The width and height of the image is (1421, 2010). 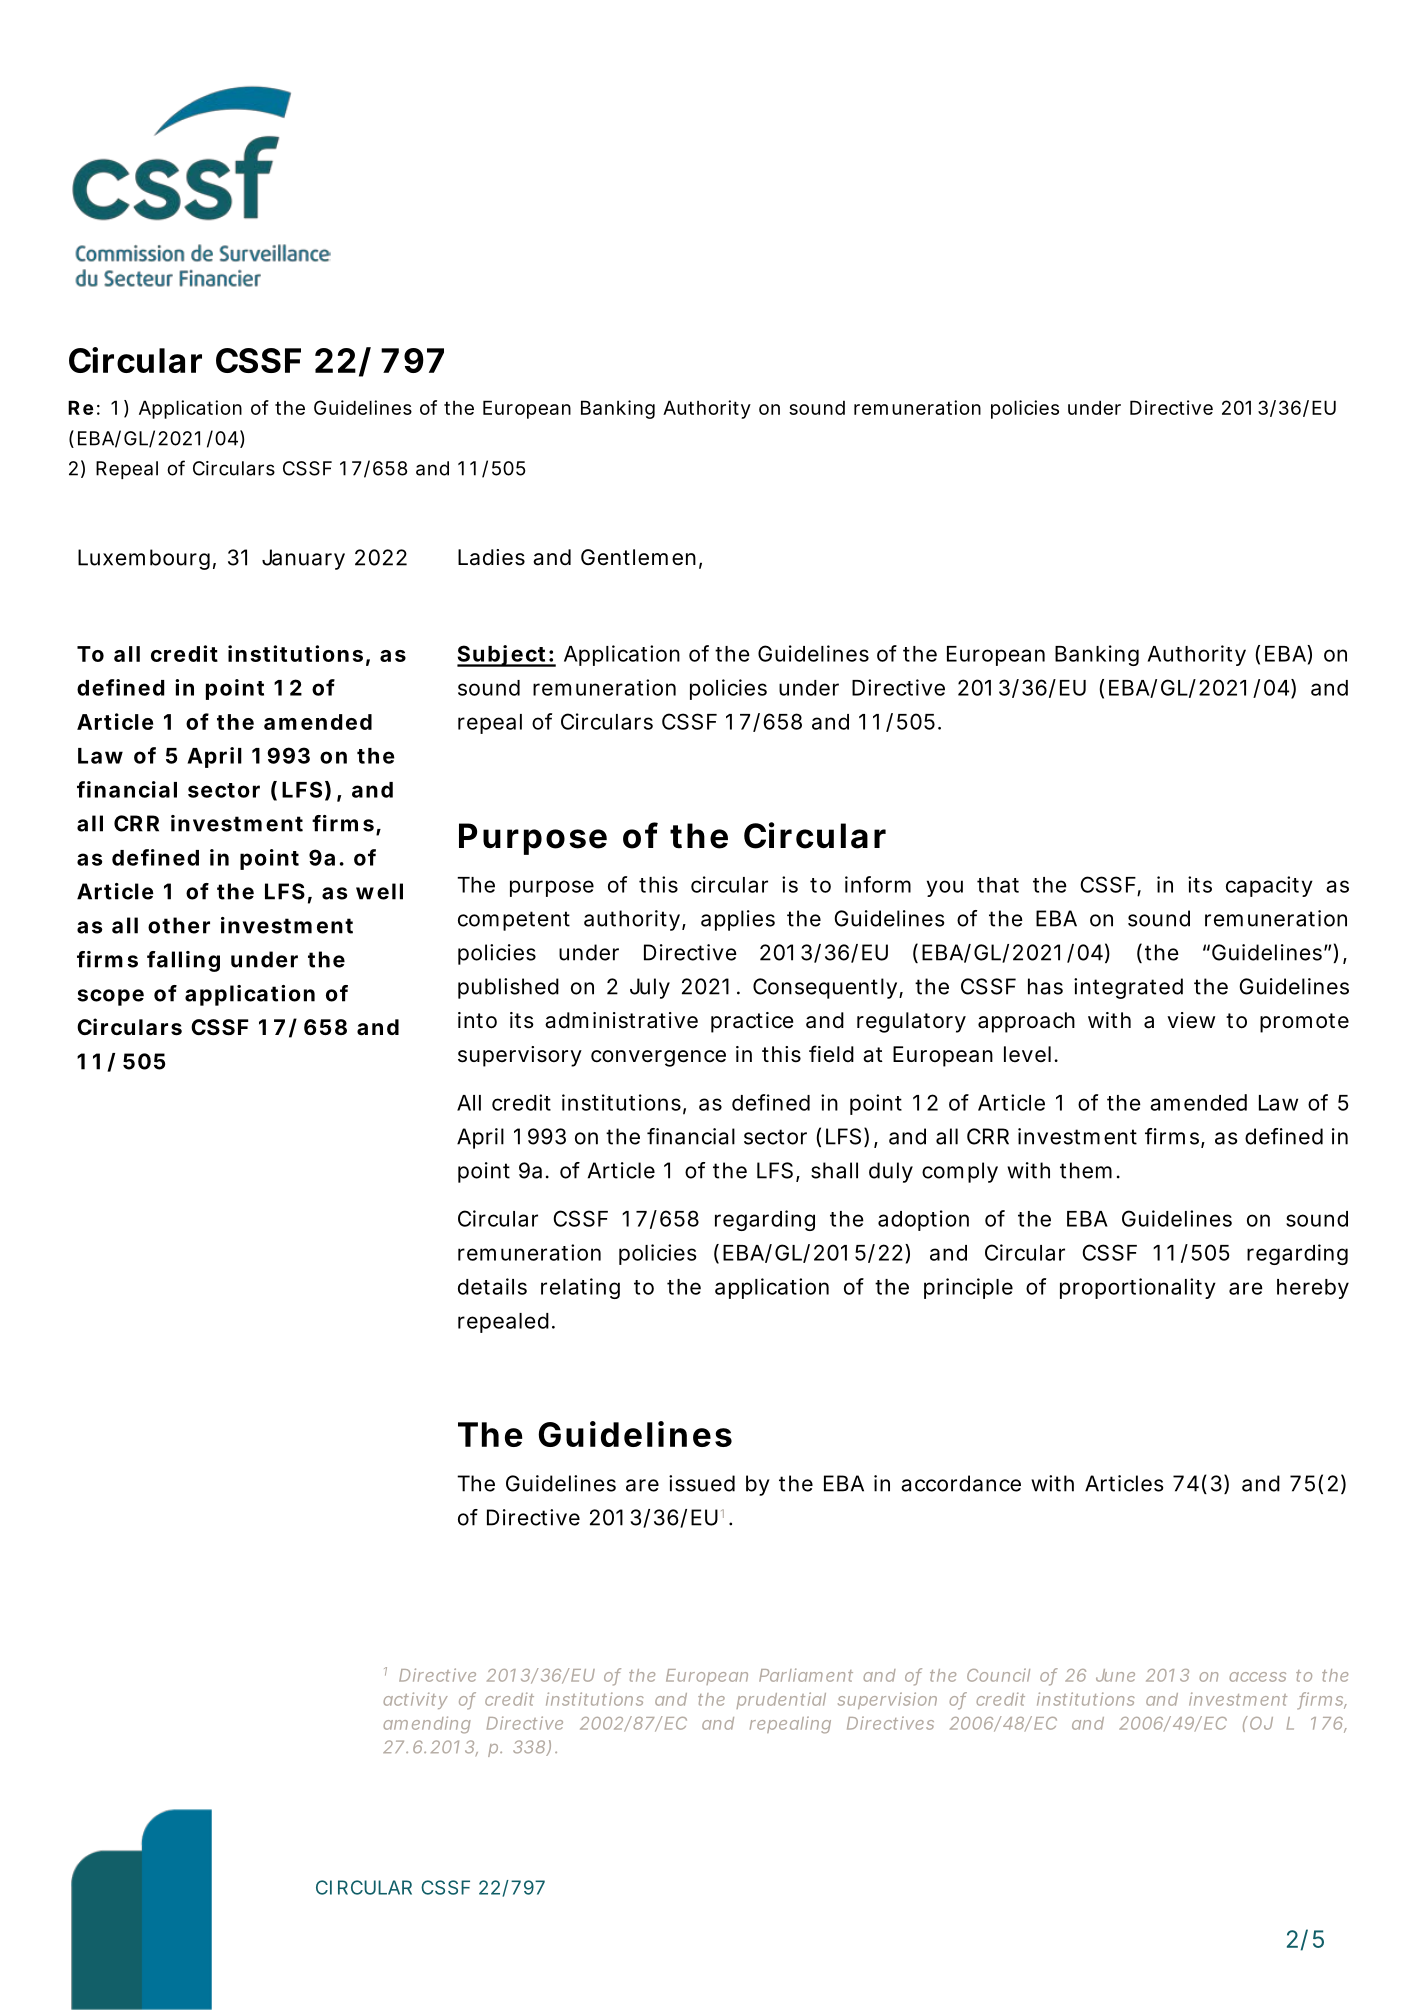 What do you see at coordinates (415, 1700) in the image?
I see `activity` at bounding box center [415, 1700].
